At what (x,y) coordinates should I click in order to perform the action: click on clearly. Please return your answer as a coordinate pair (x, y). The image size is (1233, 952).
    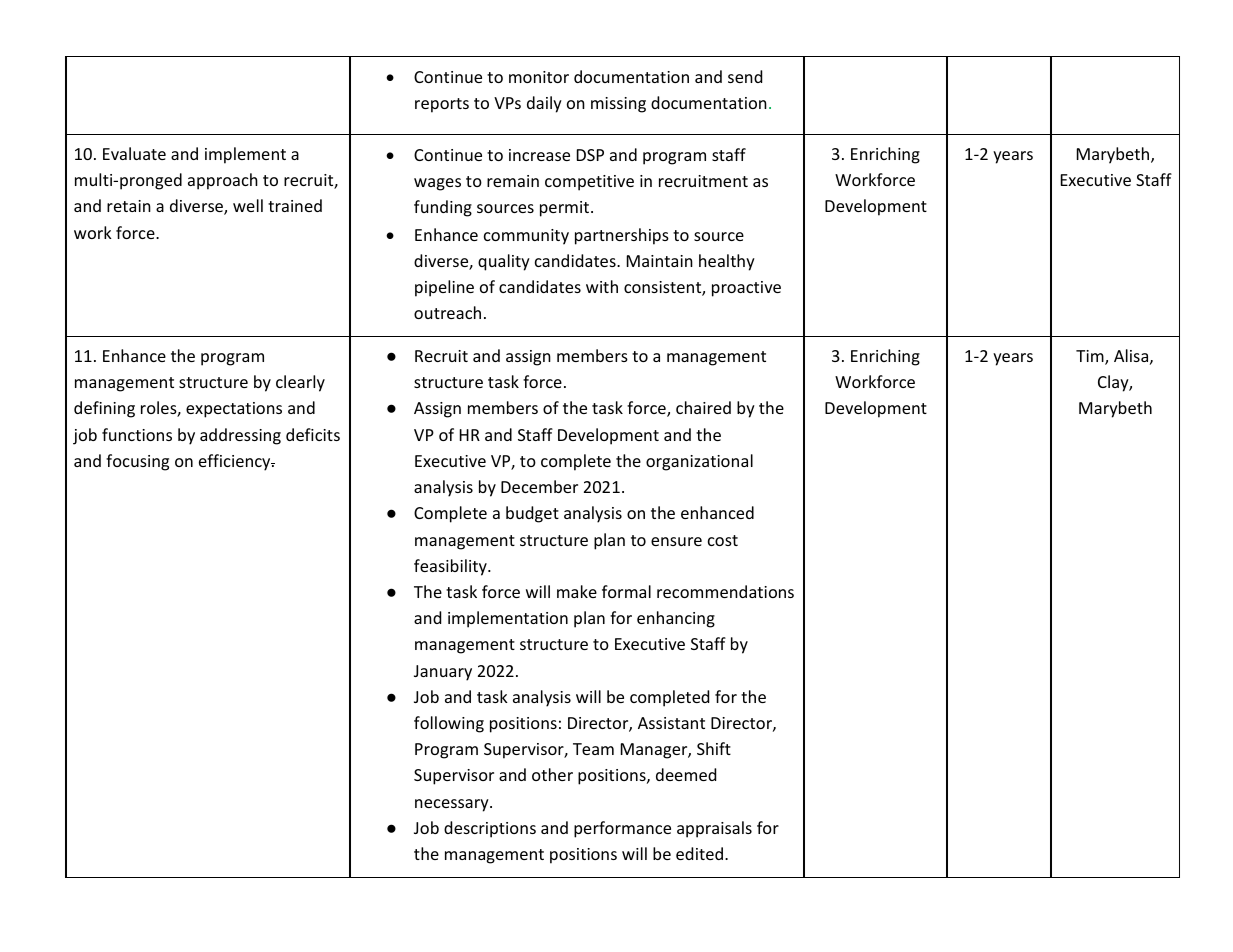
    Looking at the image, I should click on (300, 383).
